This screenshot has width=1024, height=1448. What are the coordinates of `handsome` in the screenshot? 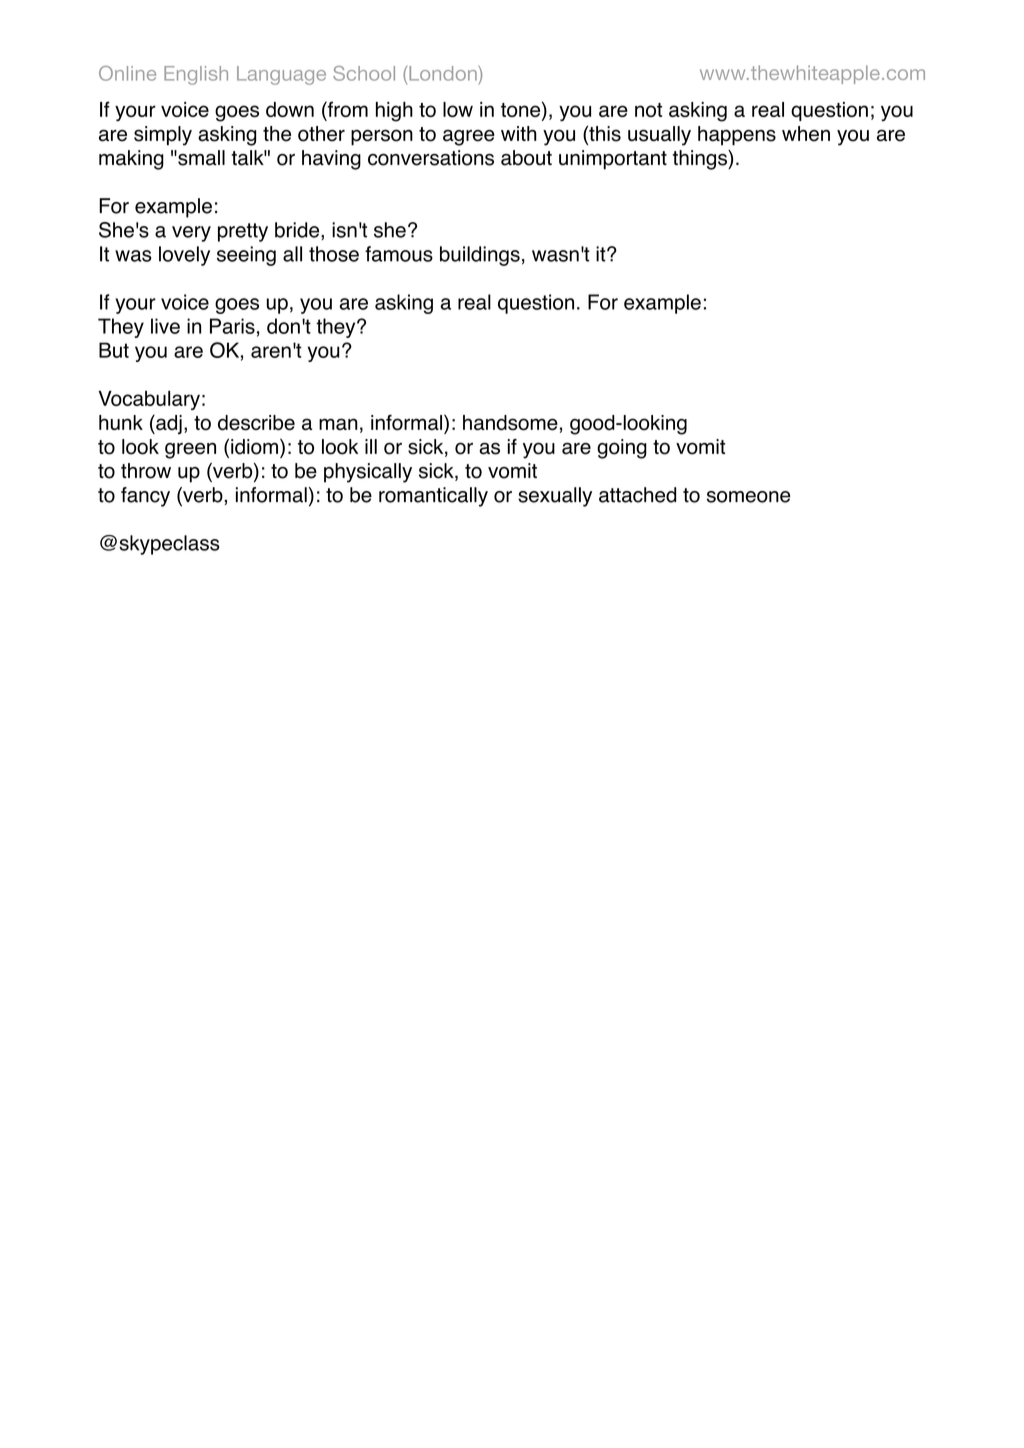 It's located at (510, 423).
